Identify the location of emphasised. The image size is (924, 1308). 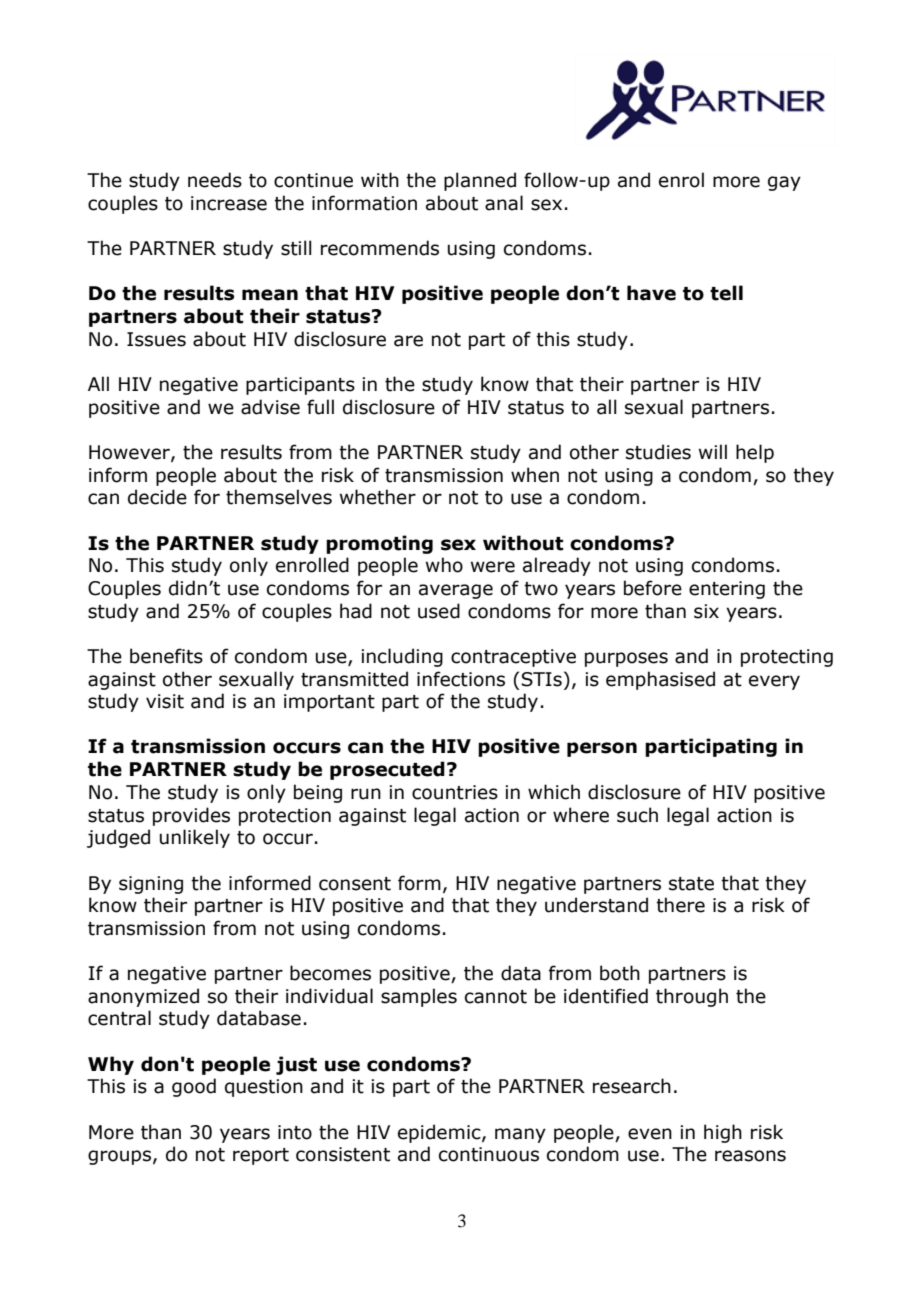
(660, 680).
